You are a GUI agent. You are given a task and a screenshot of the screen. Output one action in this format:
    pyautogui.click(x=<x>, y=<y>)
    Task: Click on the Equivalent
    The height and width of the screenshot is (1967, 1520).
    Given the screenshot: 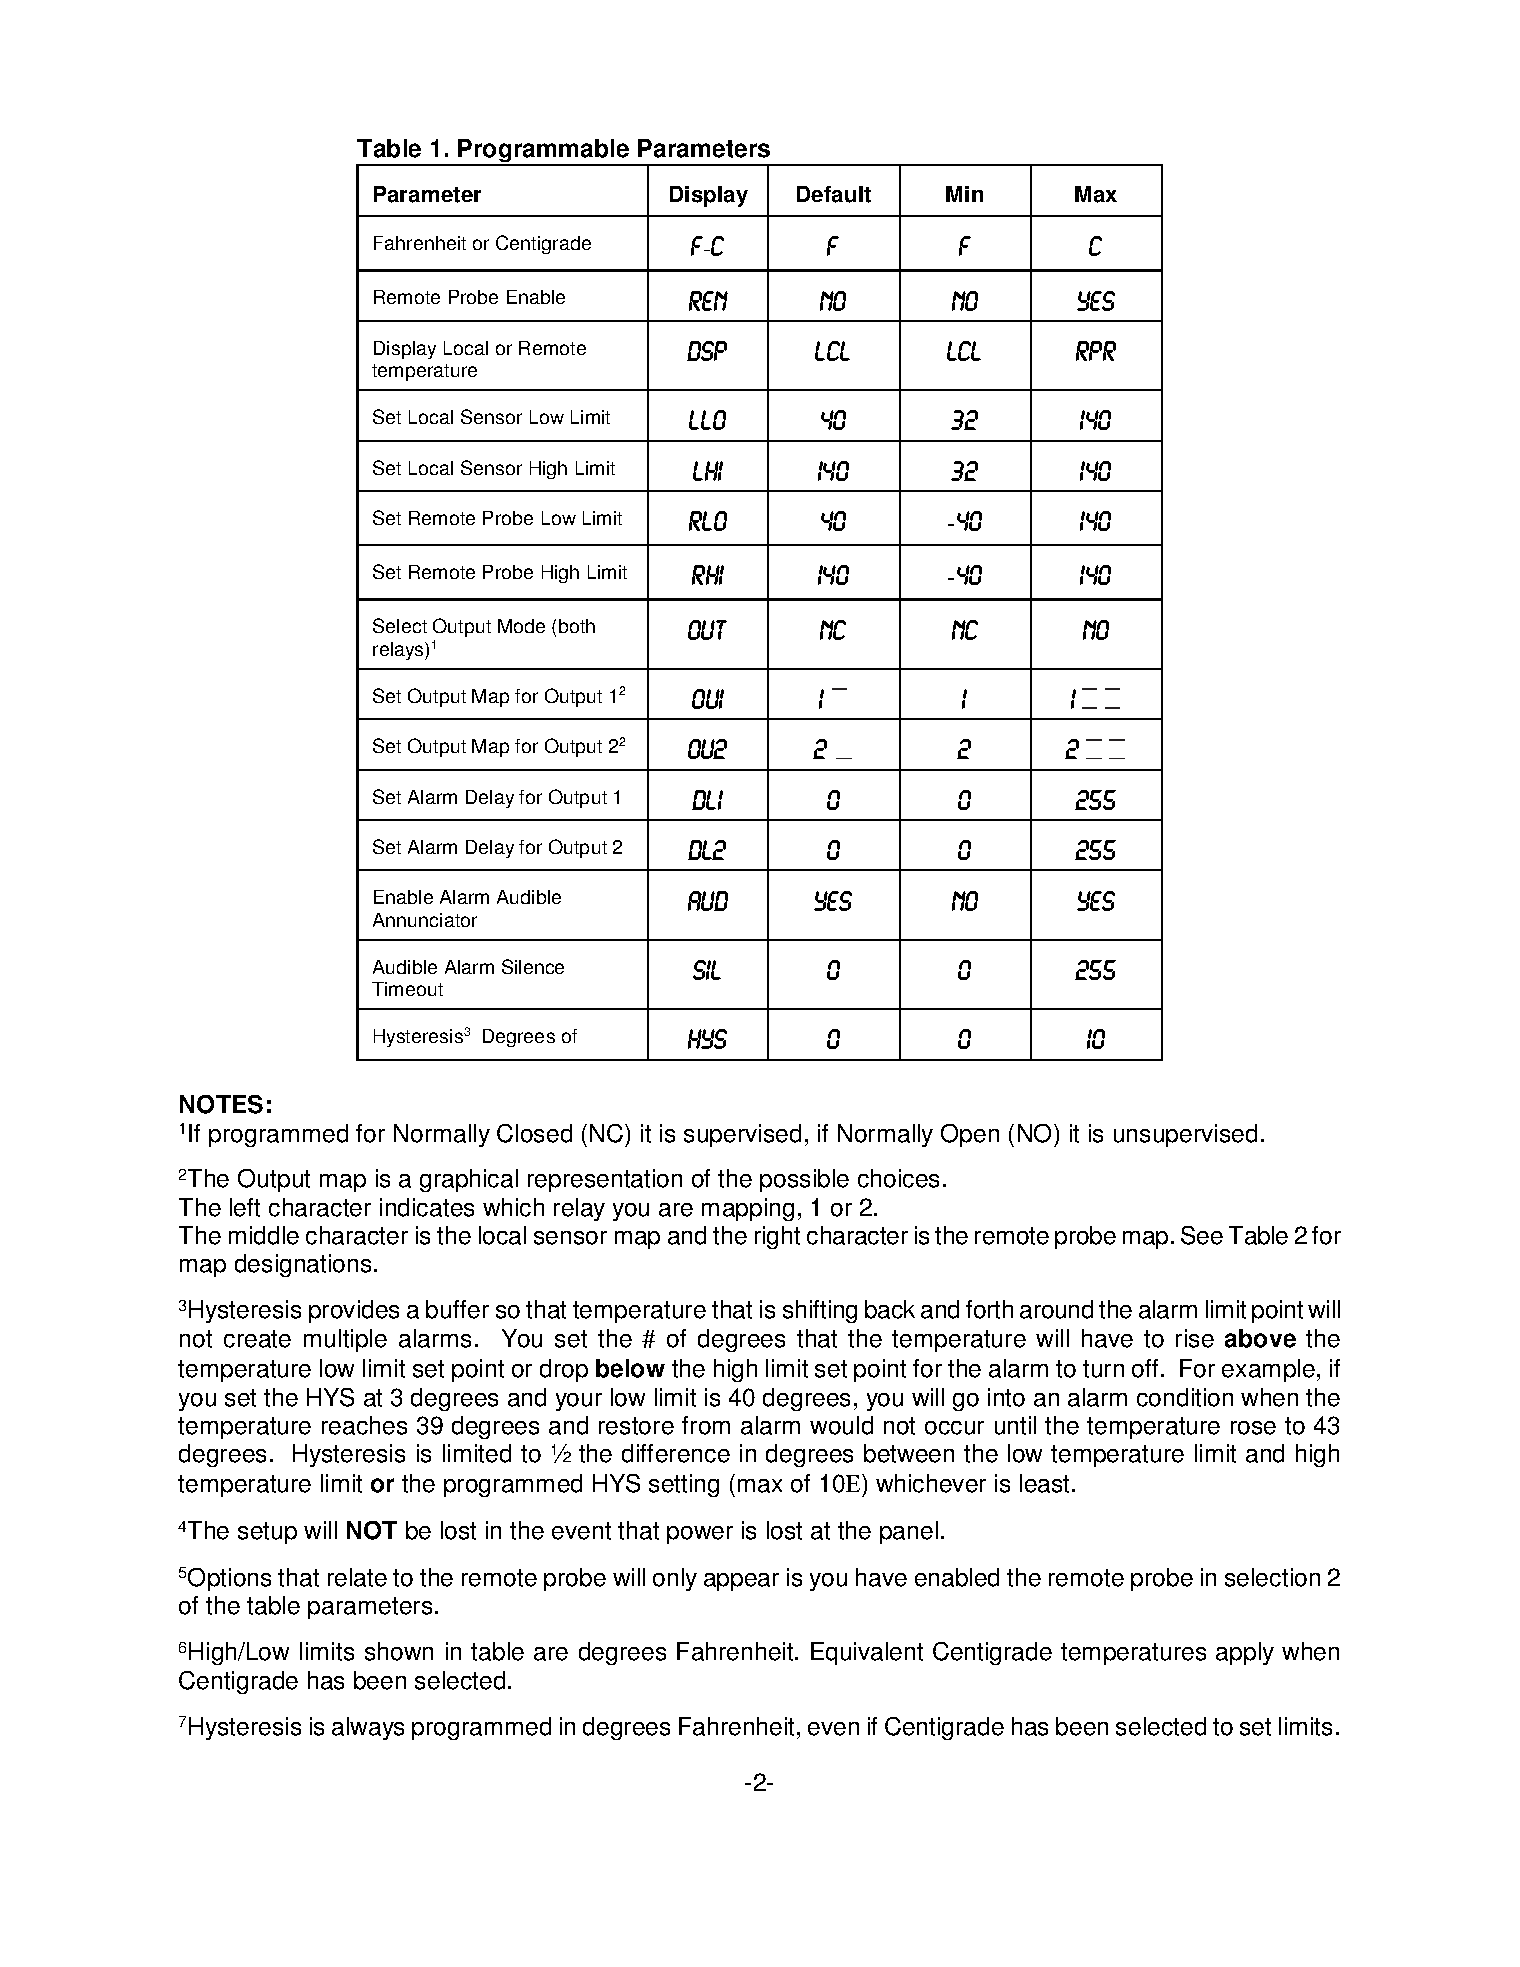 What is the action you would take?
    pyautogui.click(x=867, y=1653)
